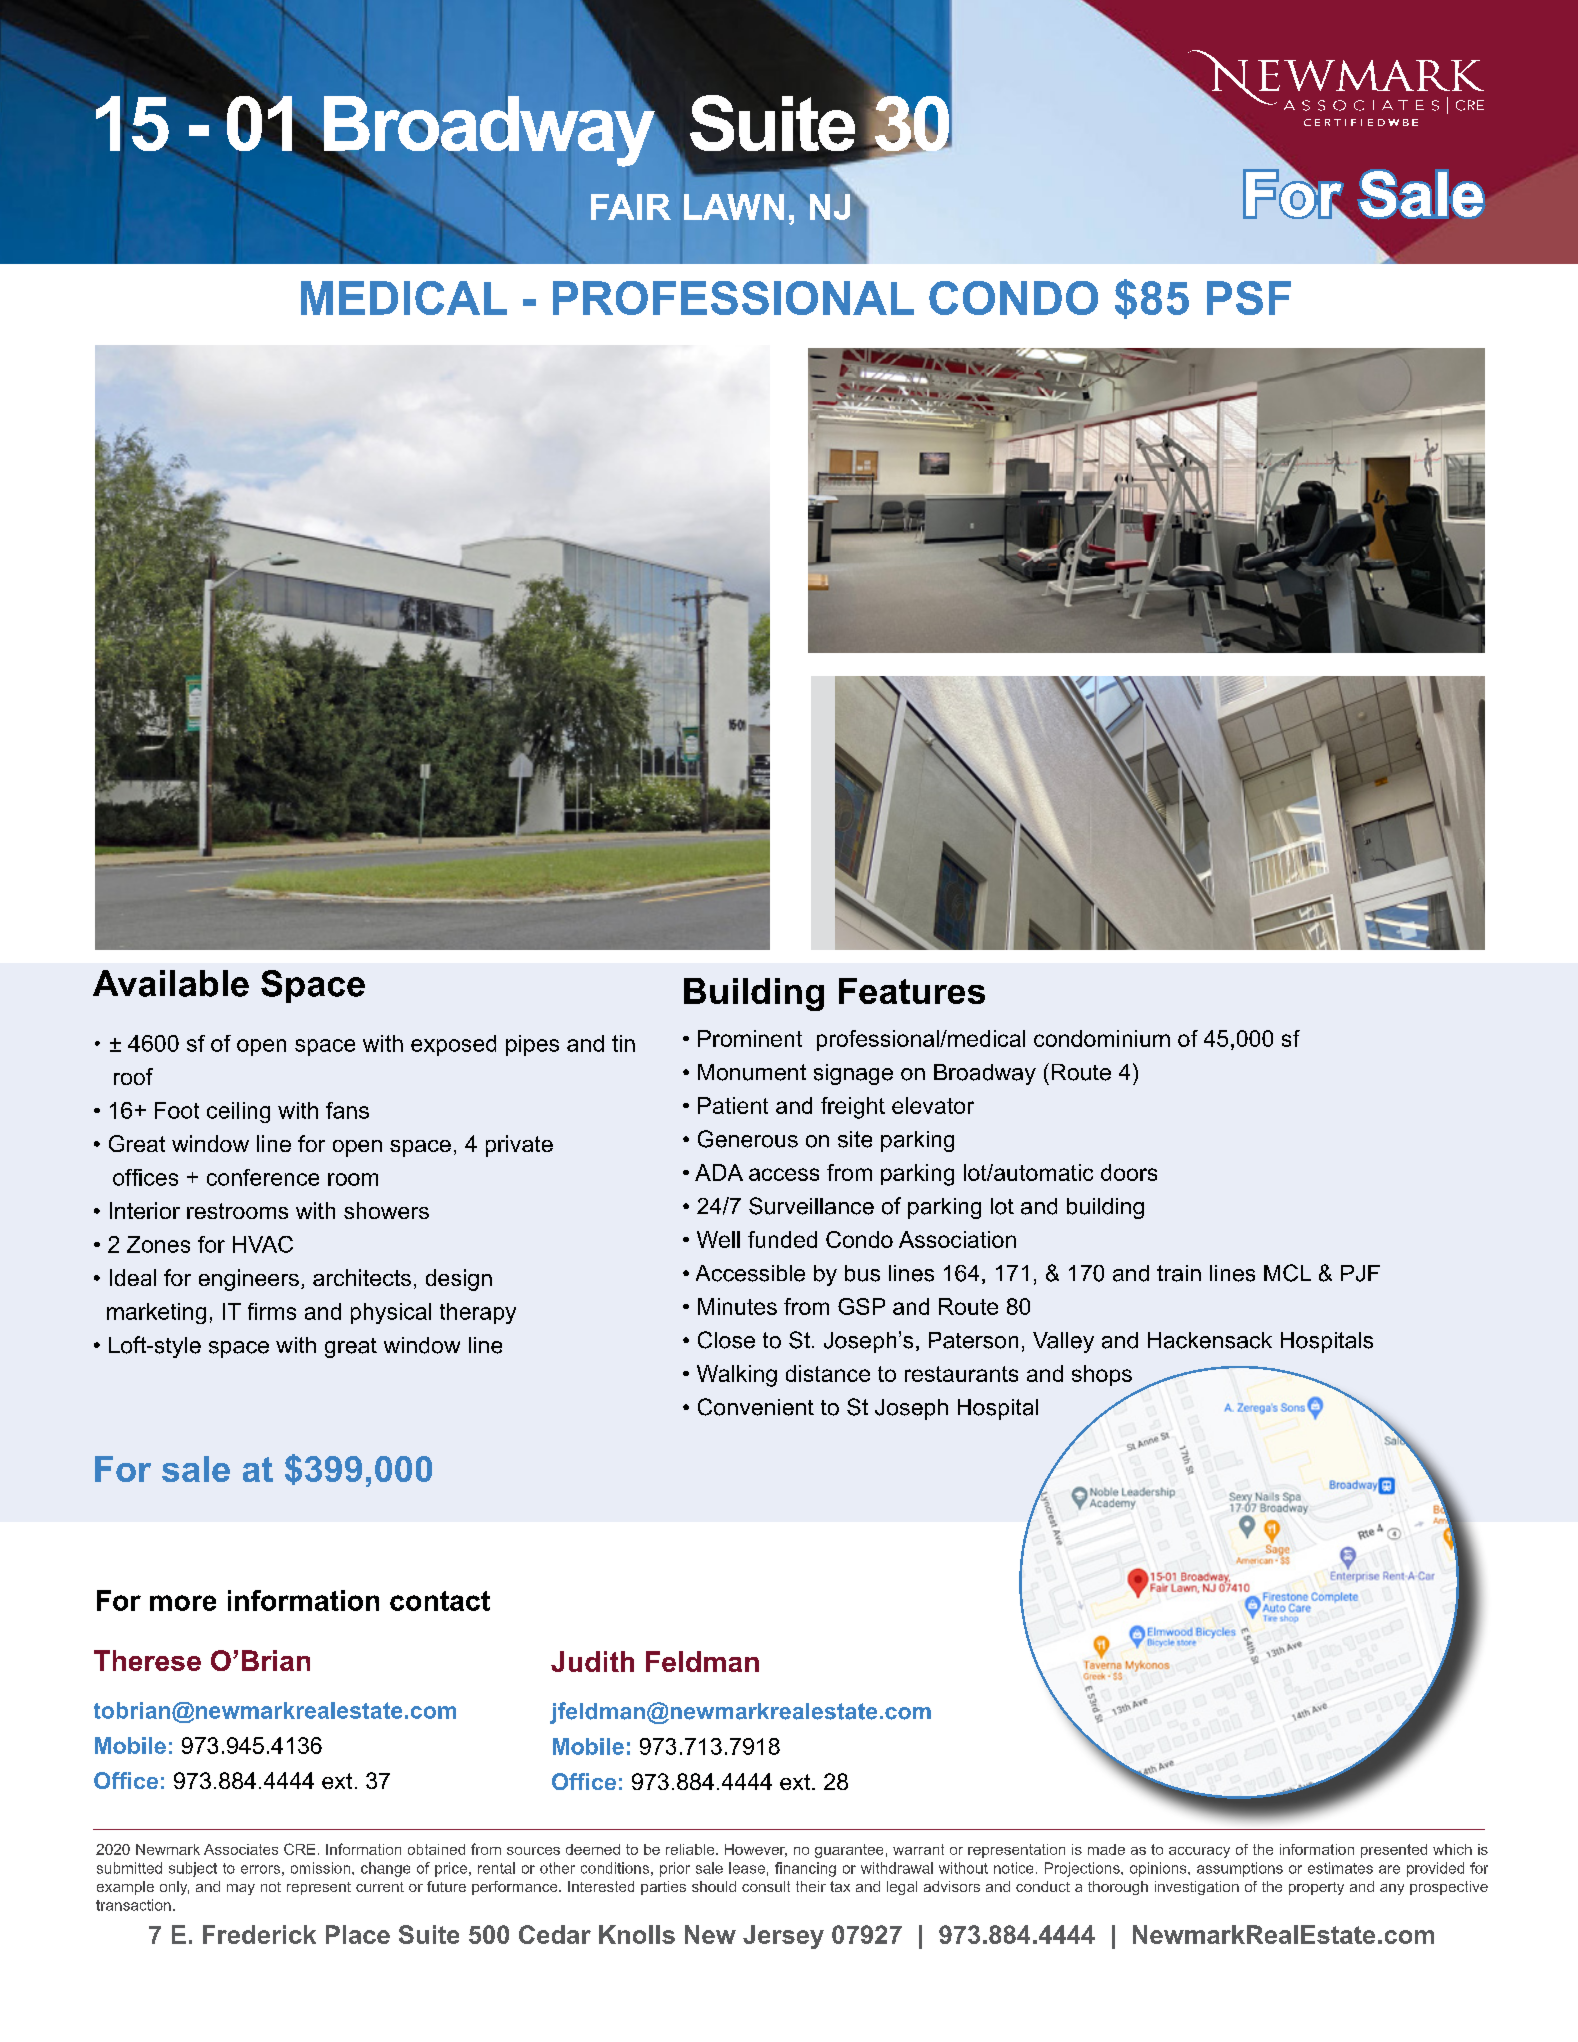 This page has height=2042, width=1578. Describe the element at coordinates (734, 207) in the page. I see `LAWN` at that location.
